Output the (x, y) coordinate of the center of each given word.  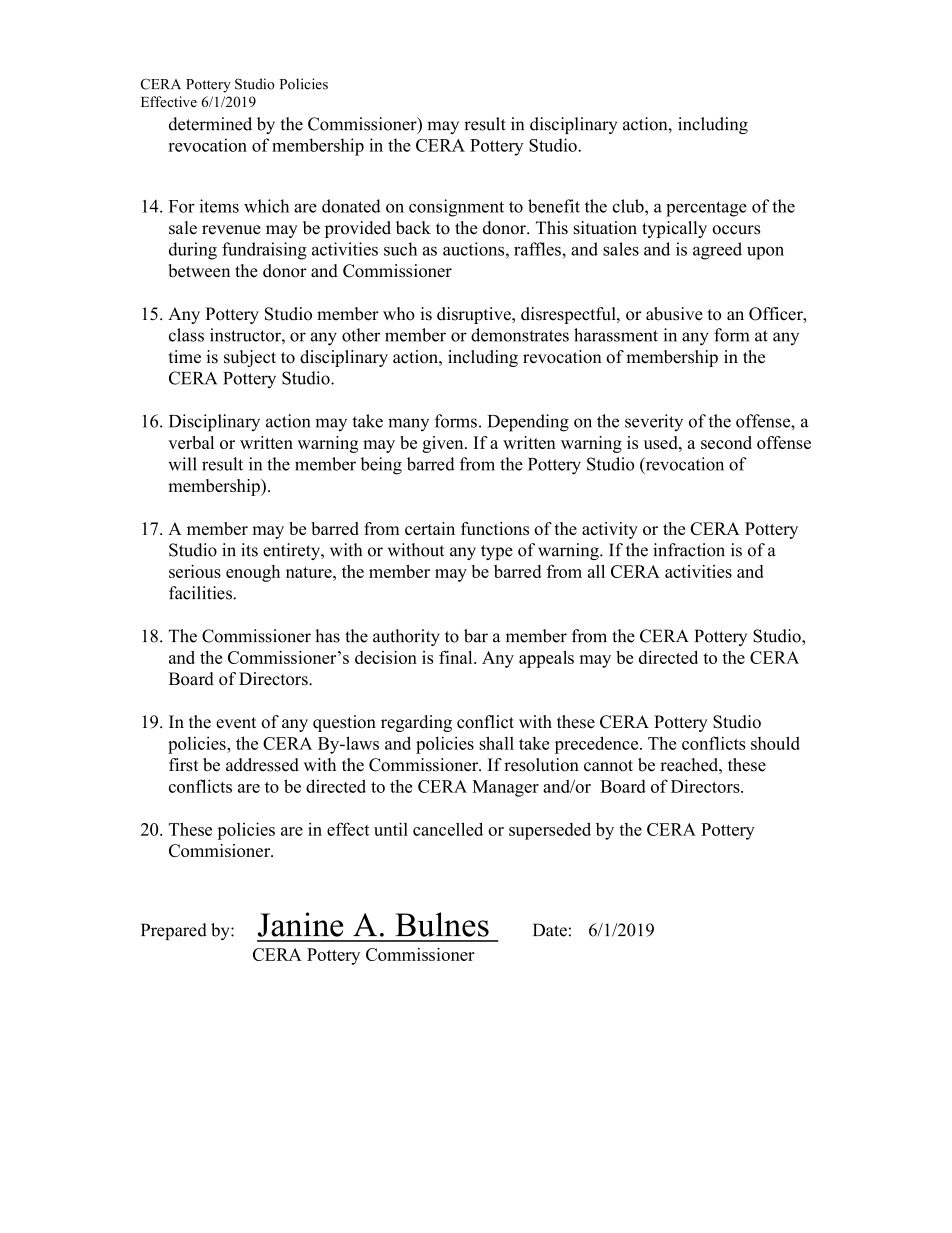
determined (210, 124)
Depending (528, 423)
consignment (456, 208)
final (457, 657)
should (775, 743)
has (327, 636)
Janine (300, 924)
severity (654, 422)
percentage (706, 209)
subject (250, 358)
